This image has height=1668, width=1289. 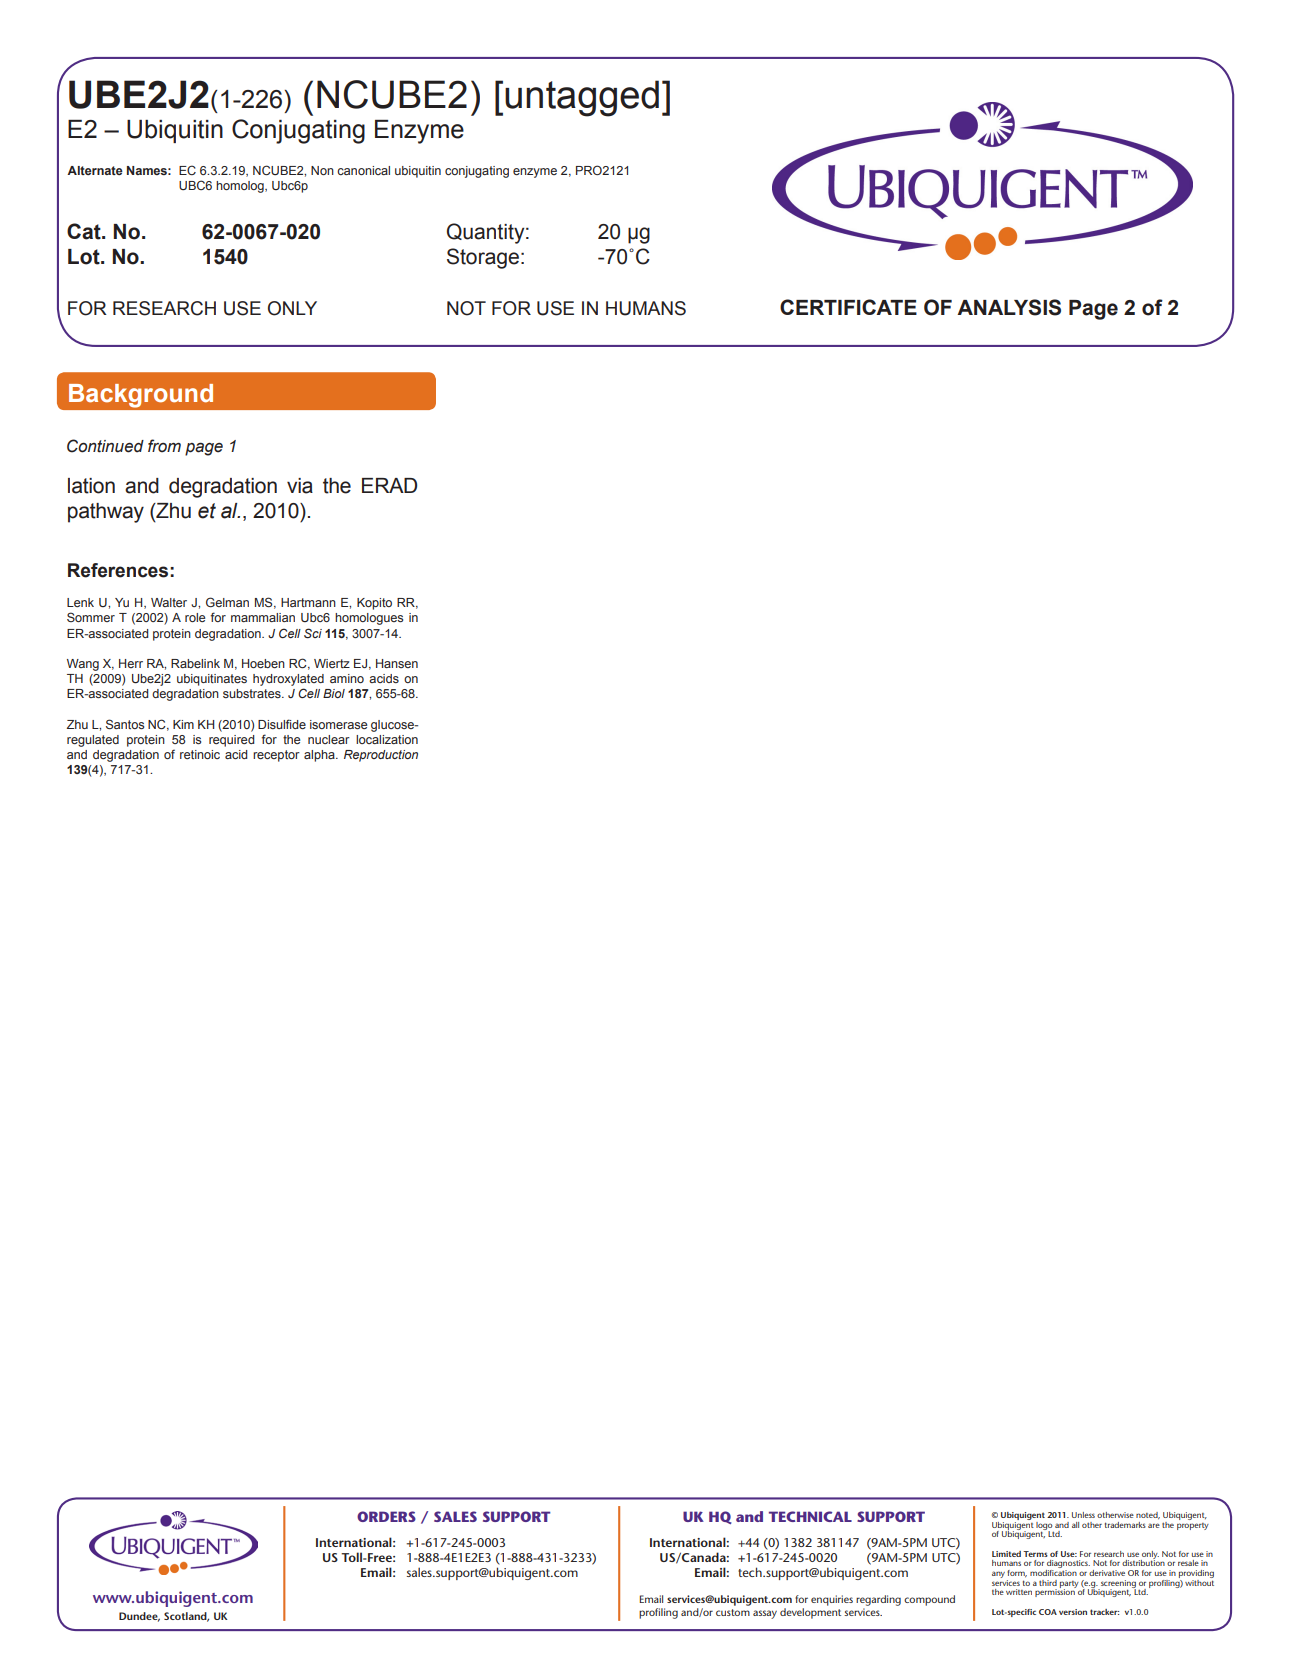 What do you see at coordinates (381, 756) in the image?
I see `Reproduction` at bounding box center [381, 756].
